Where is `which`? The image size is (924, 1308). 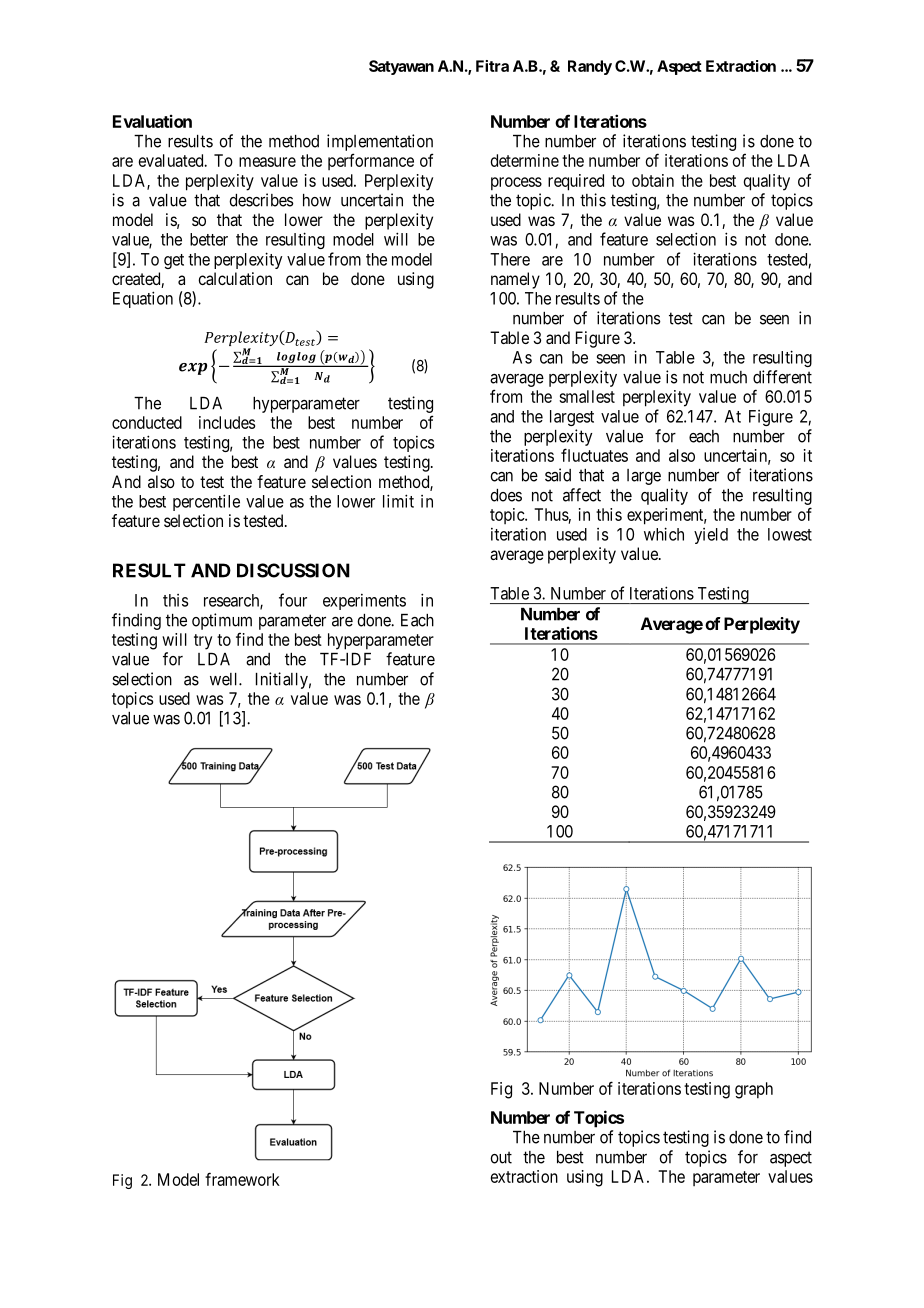
which is located at coordinates (664, 534).
